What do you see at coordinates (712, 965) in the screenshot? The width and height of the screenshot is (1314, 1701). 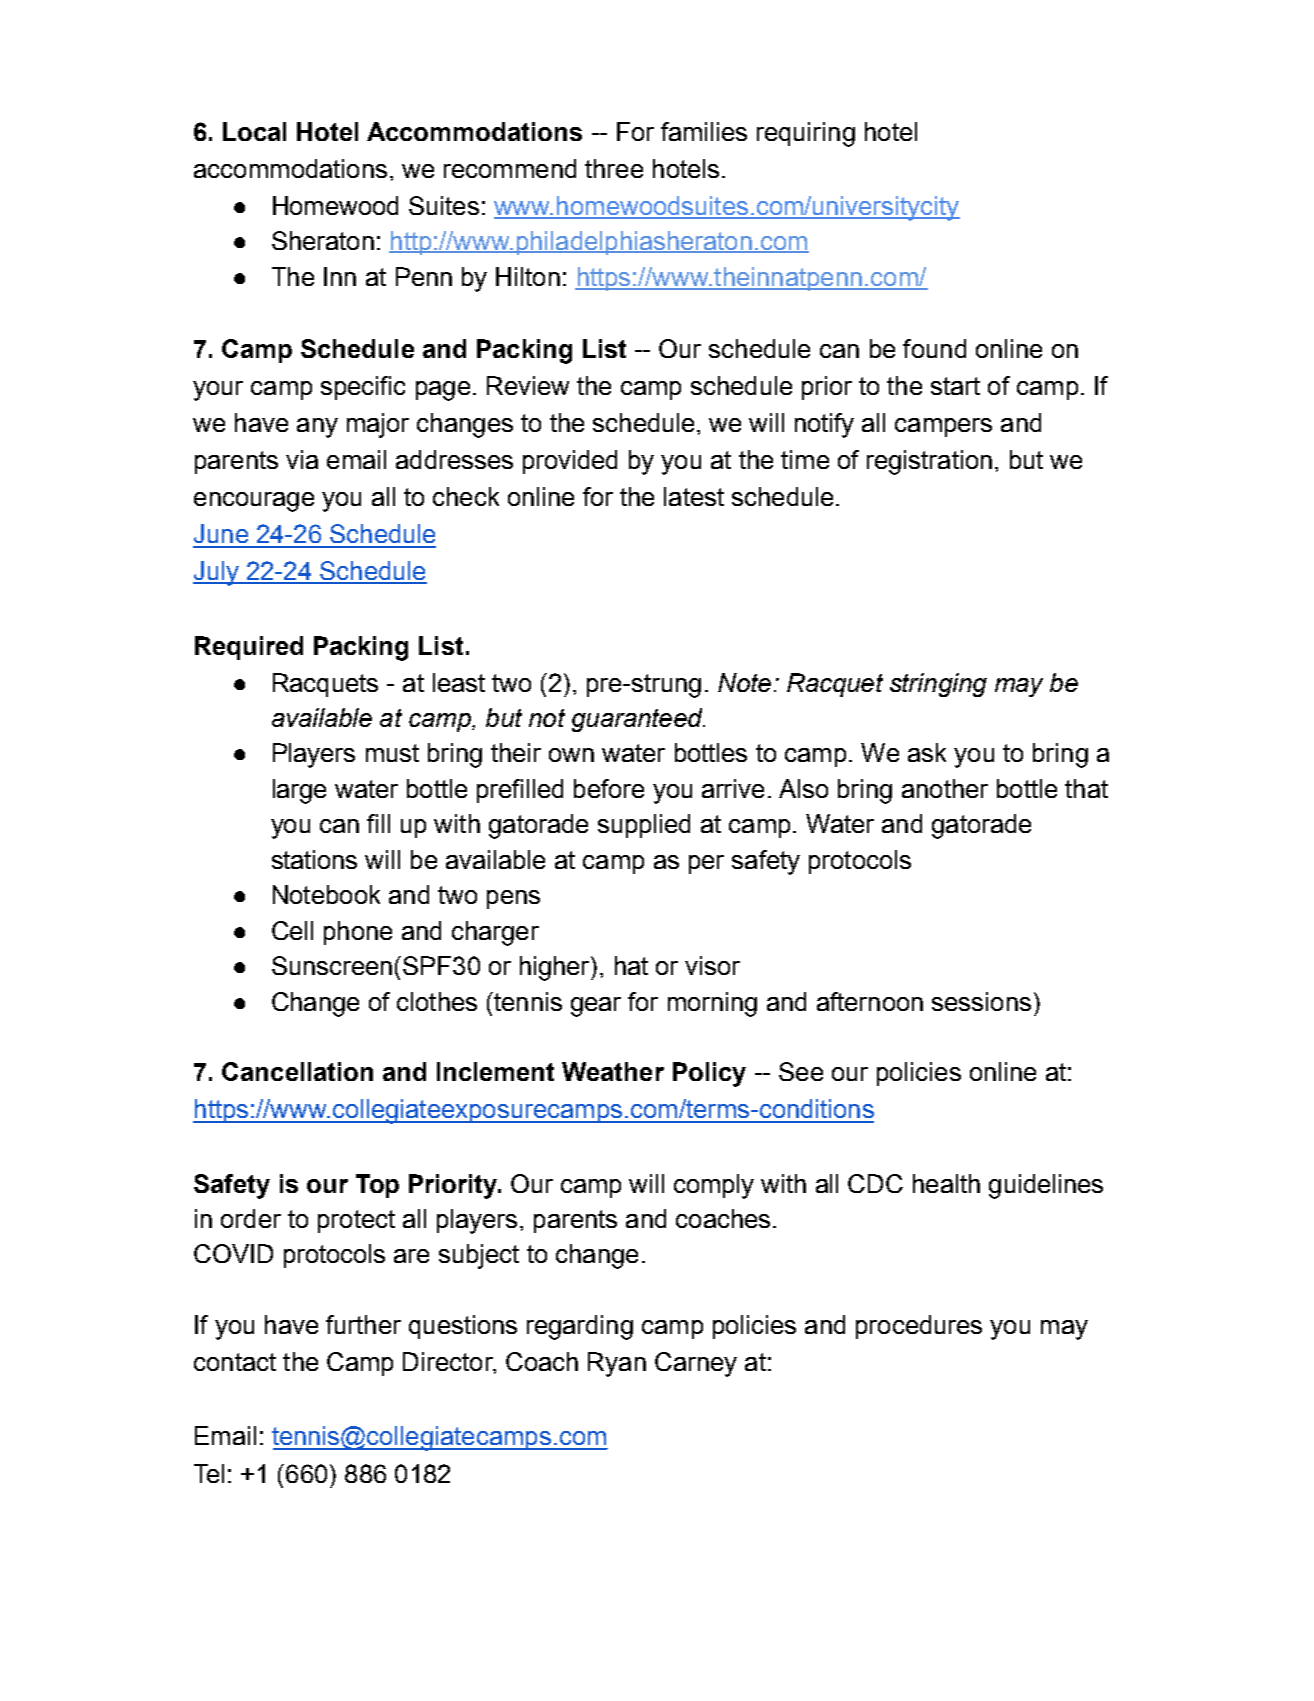 I see `visor` at bounding box center [712, 965].
